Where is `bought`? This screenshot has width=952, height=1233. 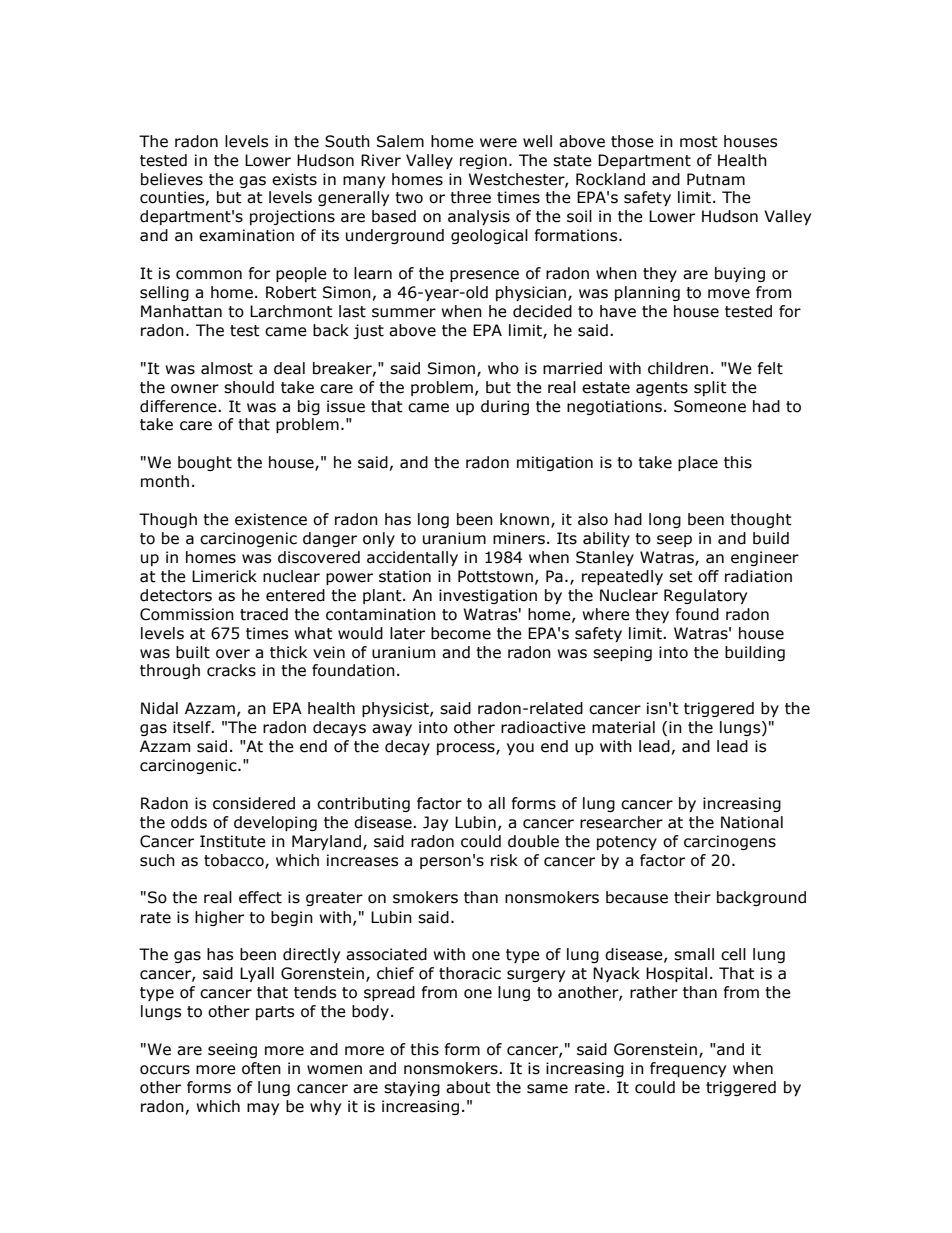
bought is located at coordinates (205, 463).
